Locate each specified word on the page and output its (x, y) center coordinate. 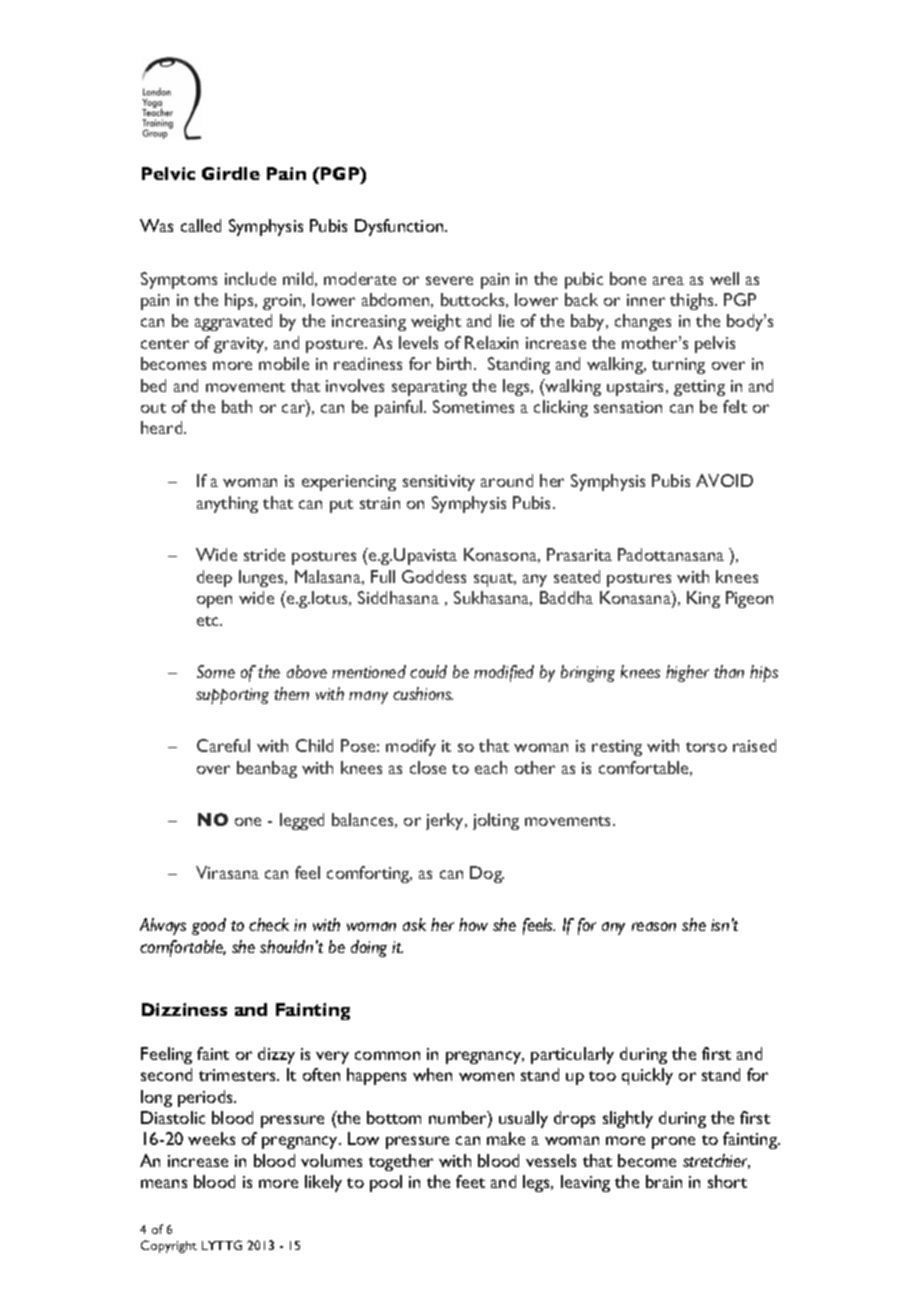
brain (664, 1181)
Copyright (169, 1246)
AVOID (724, 480)
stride (264, 554)
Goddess (434, 576)
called (201, 225)
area (668, 280)
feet (470, 1181)
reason (654, 926)
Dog (487, 874)
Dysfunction (400, 227)
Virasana (227, 872)
